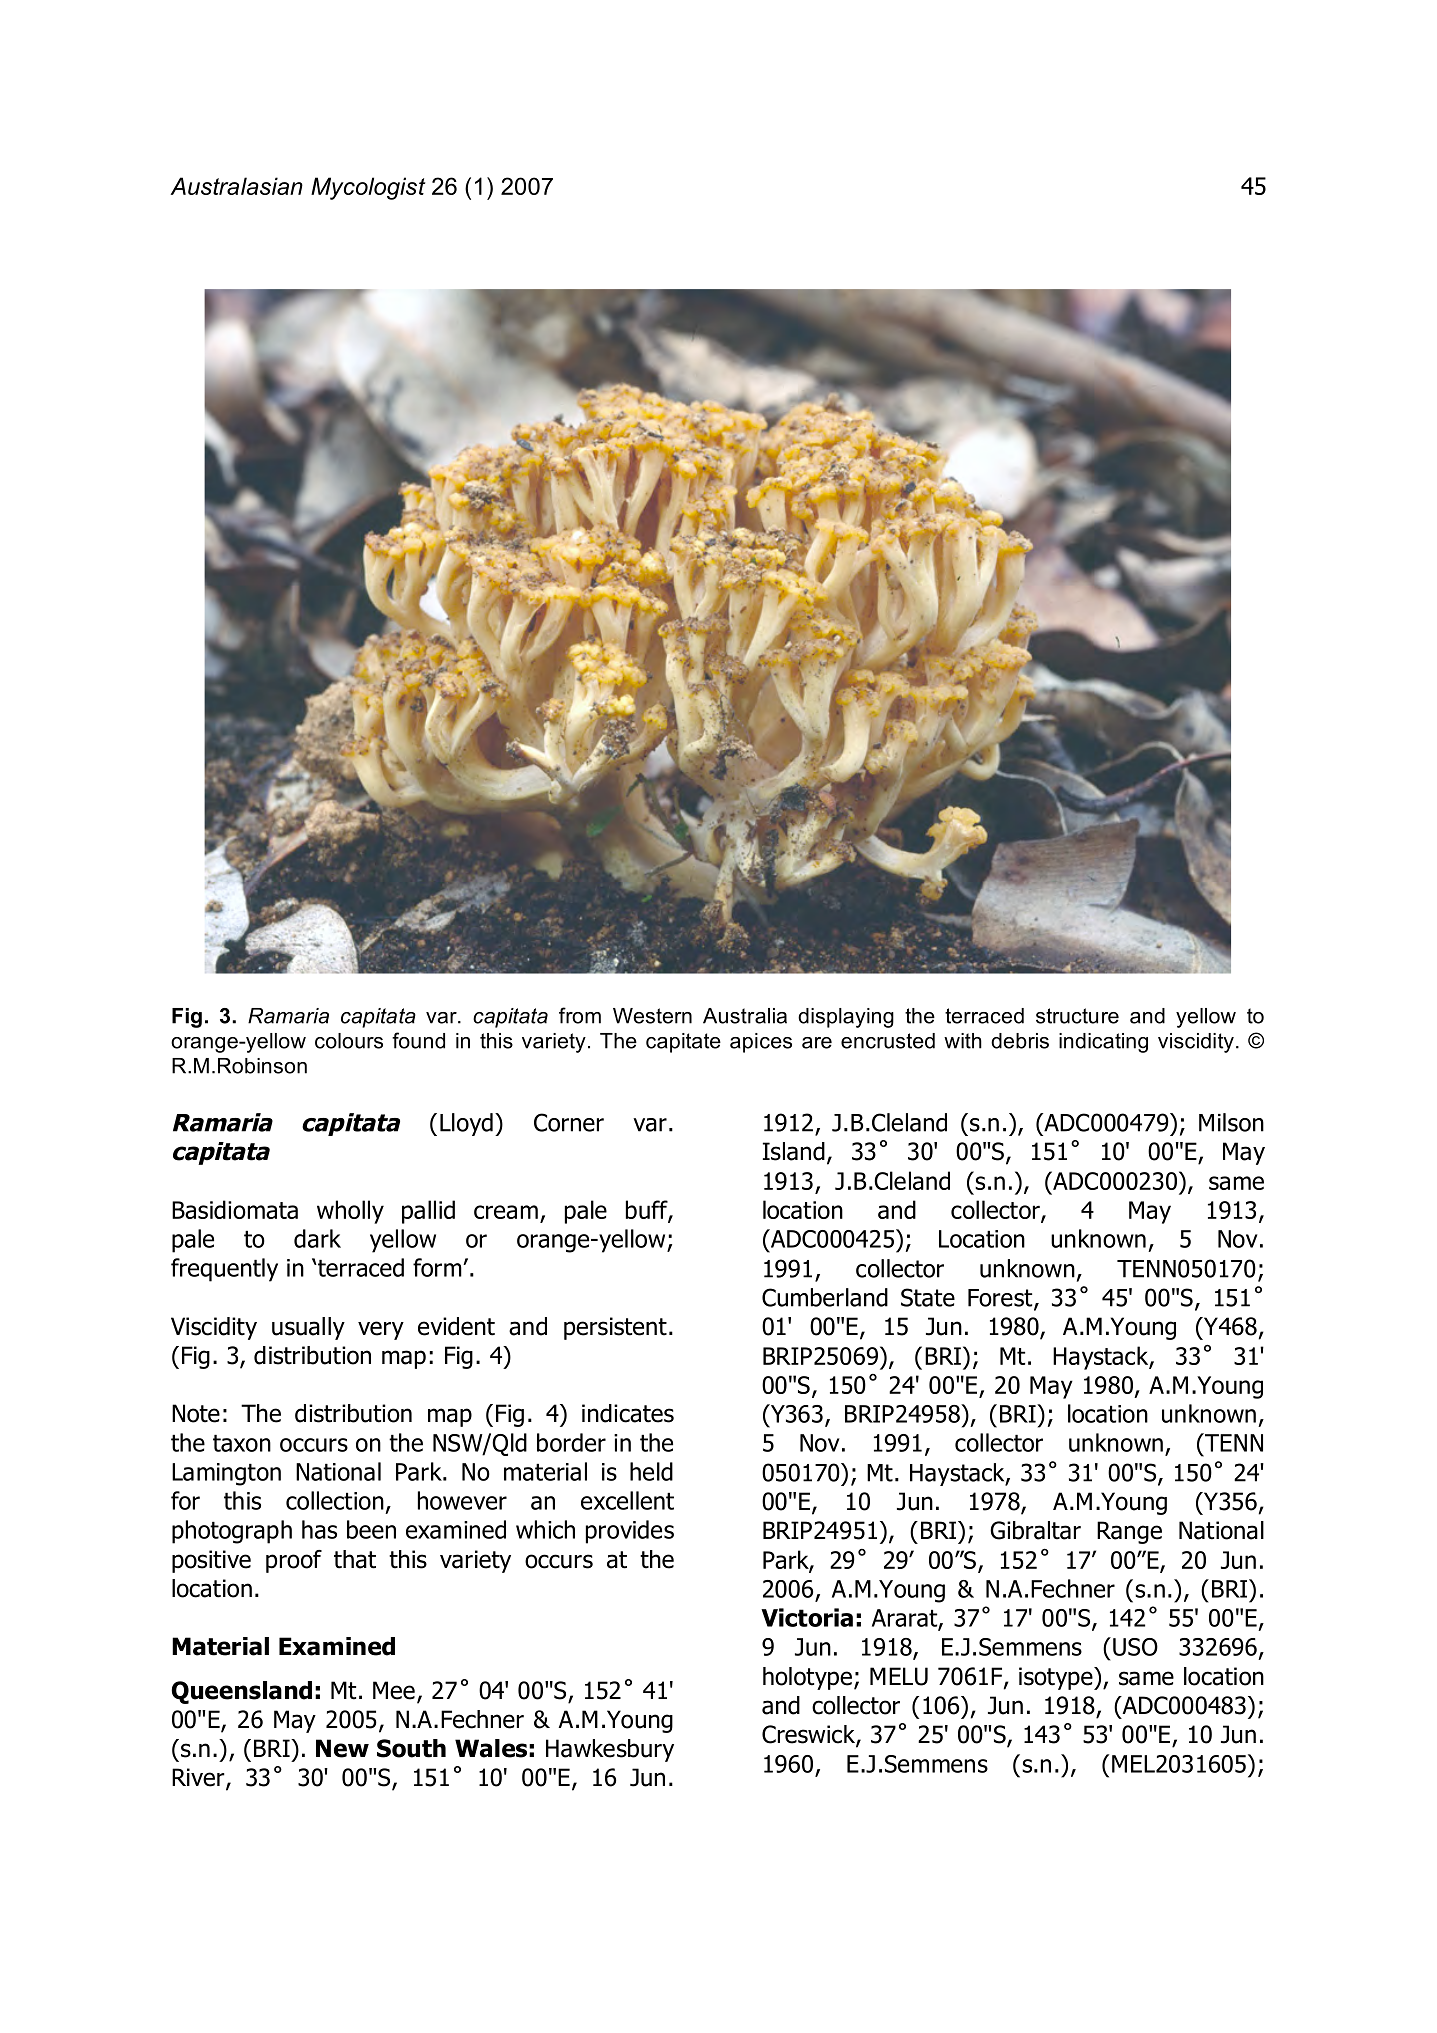  Describe the element at coordinates (242, 1443) in the screenshot. I see `taxon` at that location.
